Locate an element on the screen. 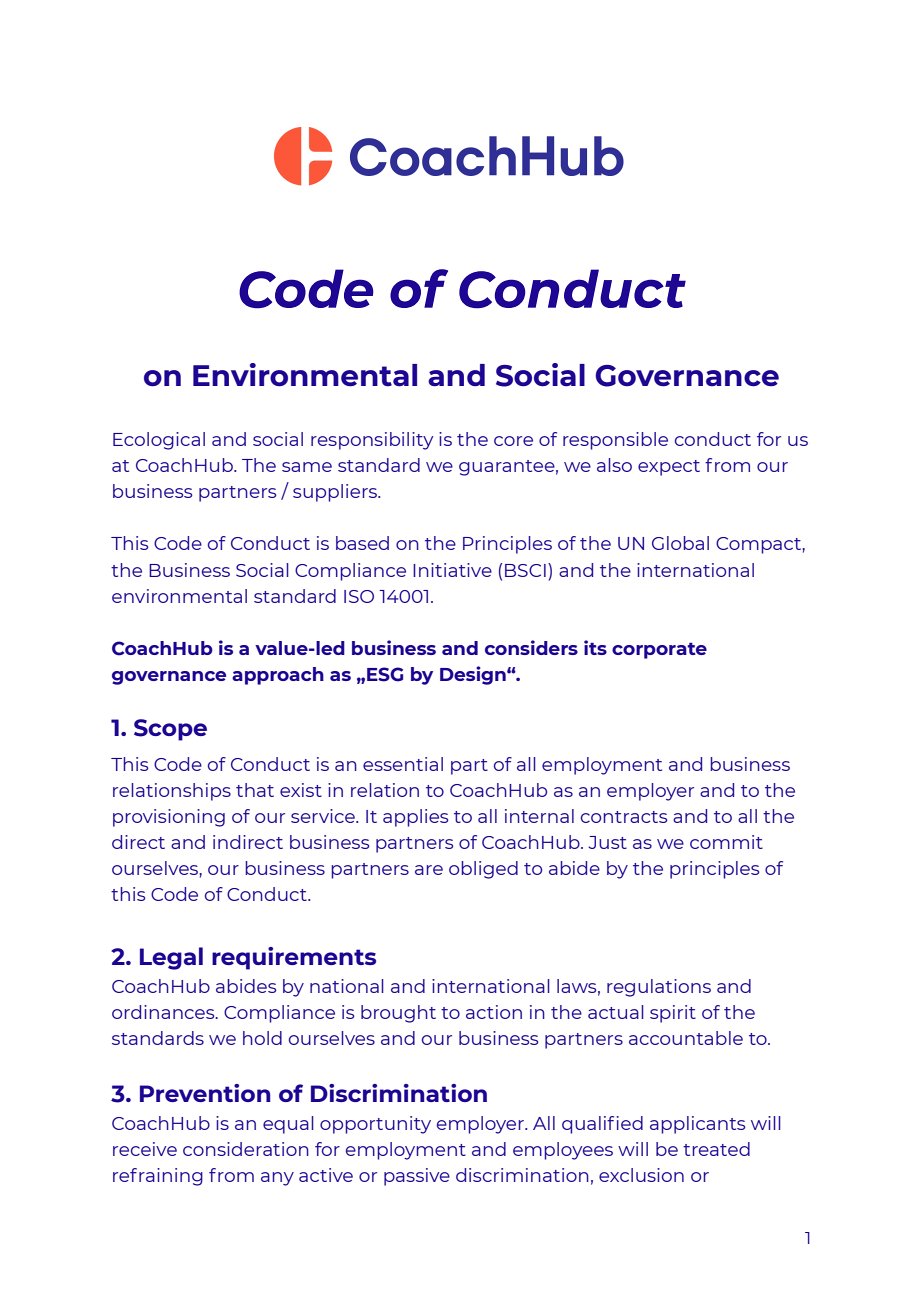 This screenshot has height=1307, width=924. corporate is located at coordinates (659, 650).
